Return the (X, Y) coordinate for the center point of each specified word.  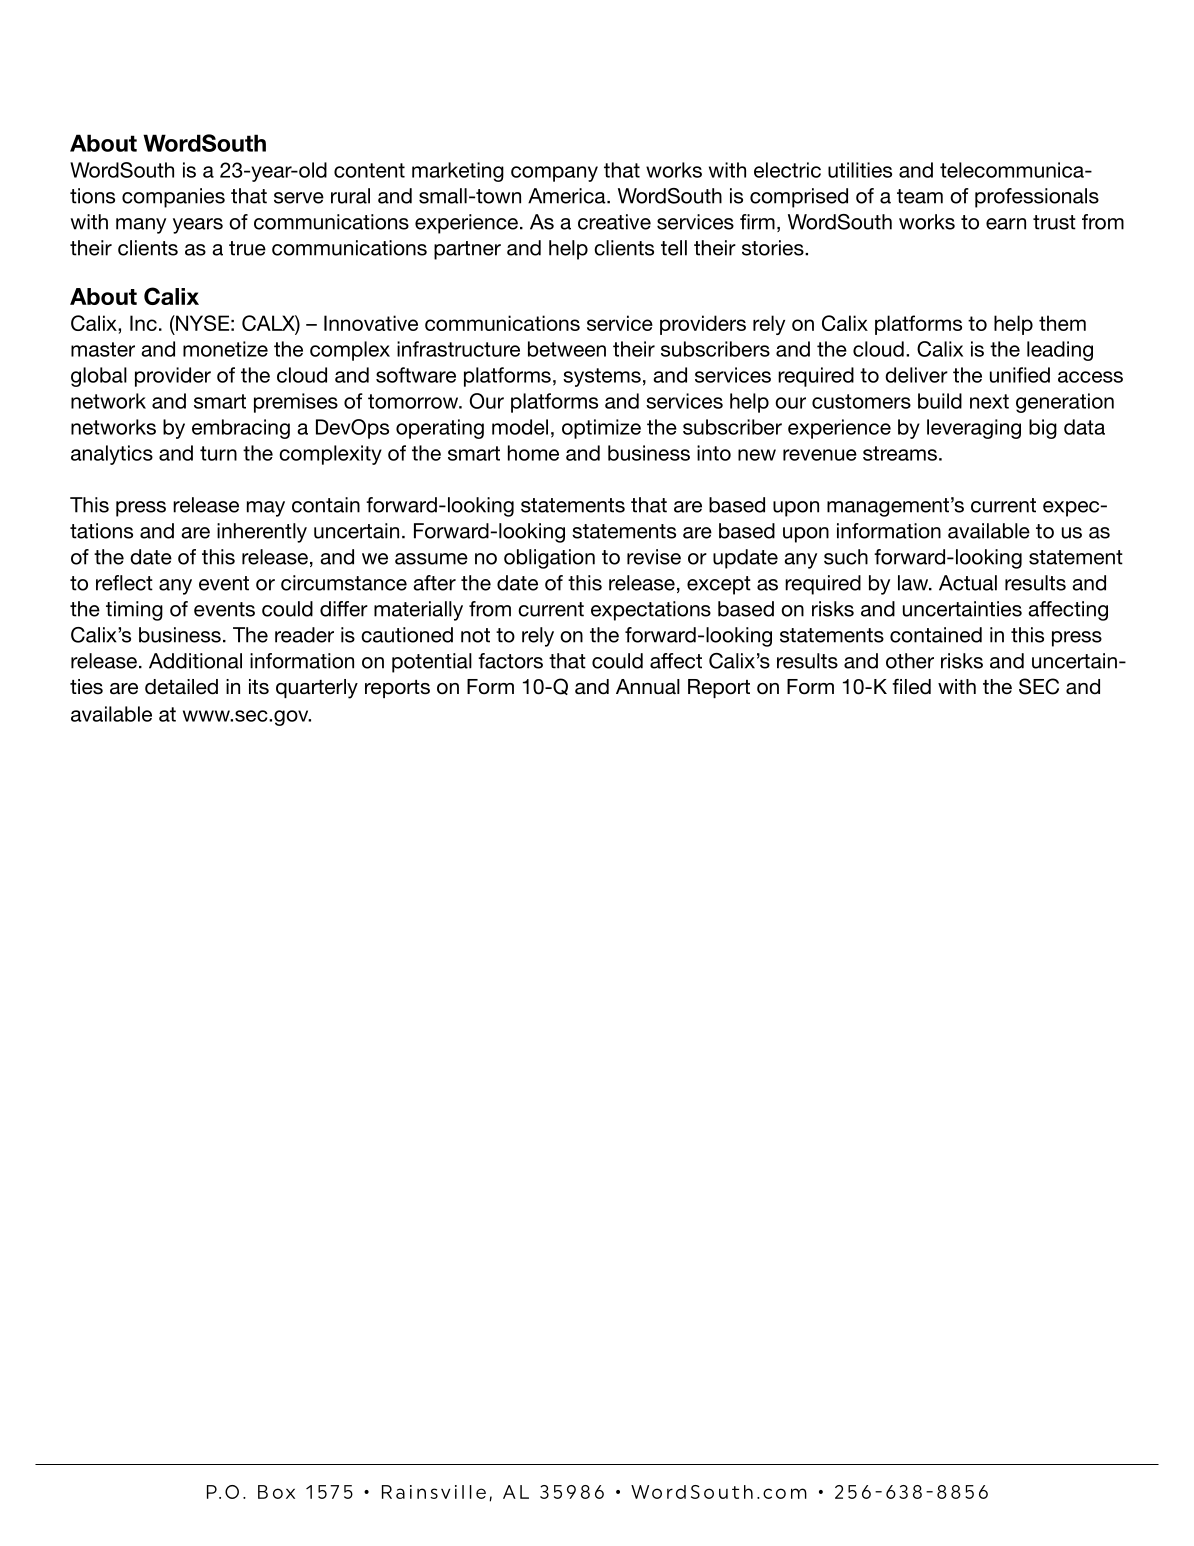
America (568, 196)
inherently (262, 533)
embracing (241, 429)
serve (299, 198)
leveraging (974, 429)
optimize (601, 429)
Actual (968, 583)
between (567, 349)
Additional (195, 661)
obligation (549, 559)
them (1062, 323)
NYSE (201, 323)
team (920, 196)
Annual (648, 687)
